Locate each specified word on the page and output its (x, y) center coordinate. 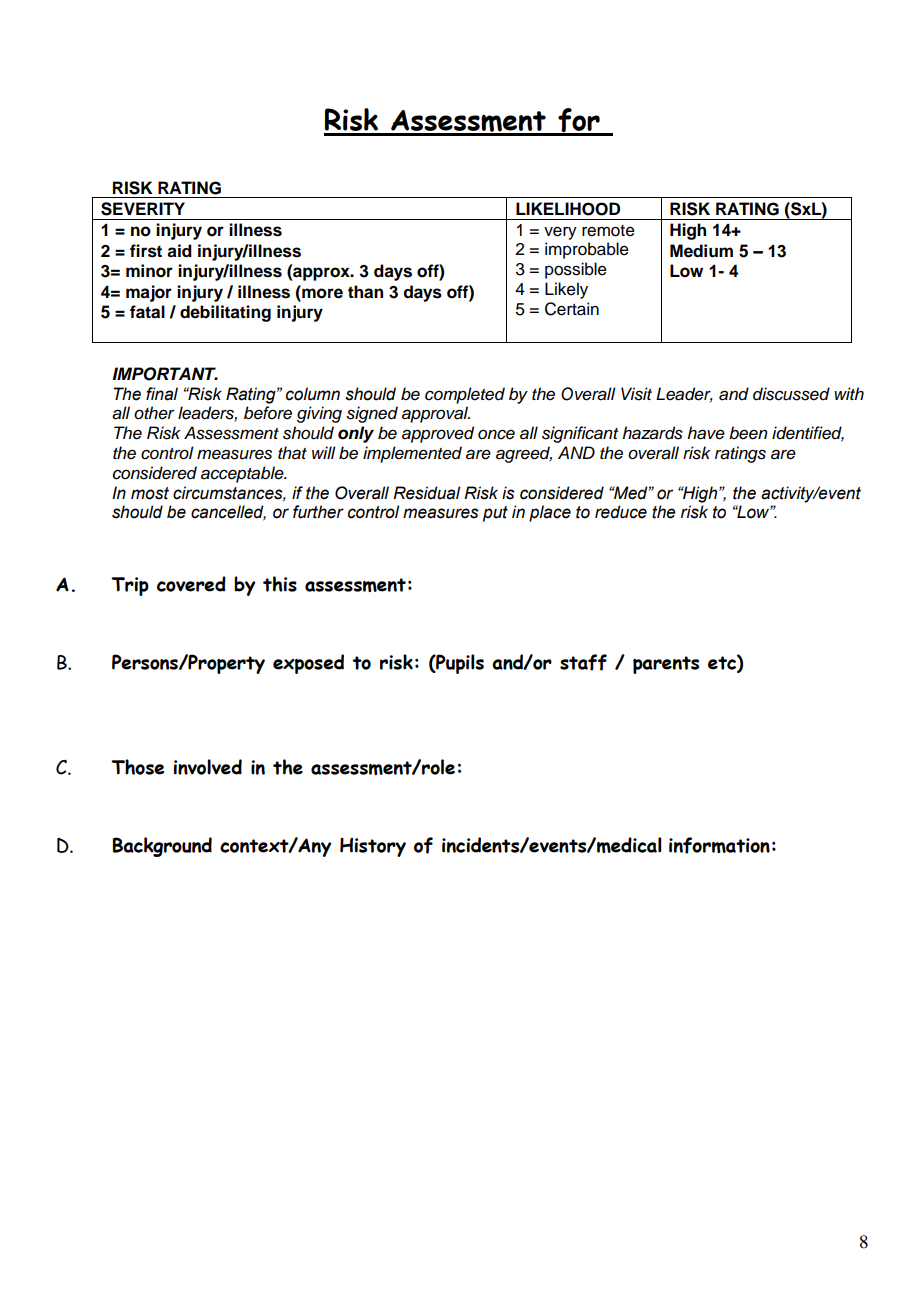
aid (179, 251)
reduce (621, 512)
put (495, 514)
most (150, 493)
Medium (701, 251)
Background (162, 847)
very (560, 233)
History (373, 847)
